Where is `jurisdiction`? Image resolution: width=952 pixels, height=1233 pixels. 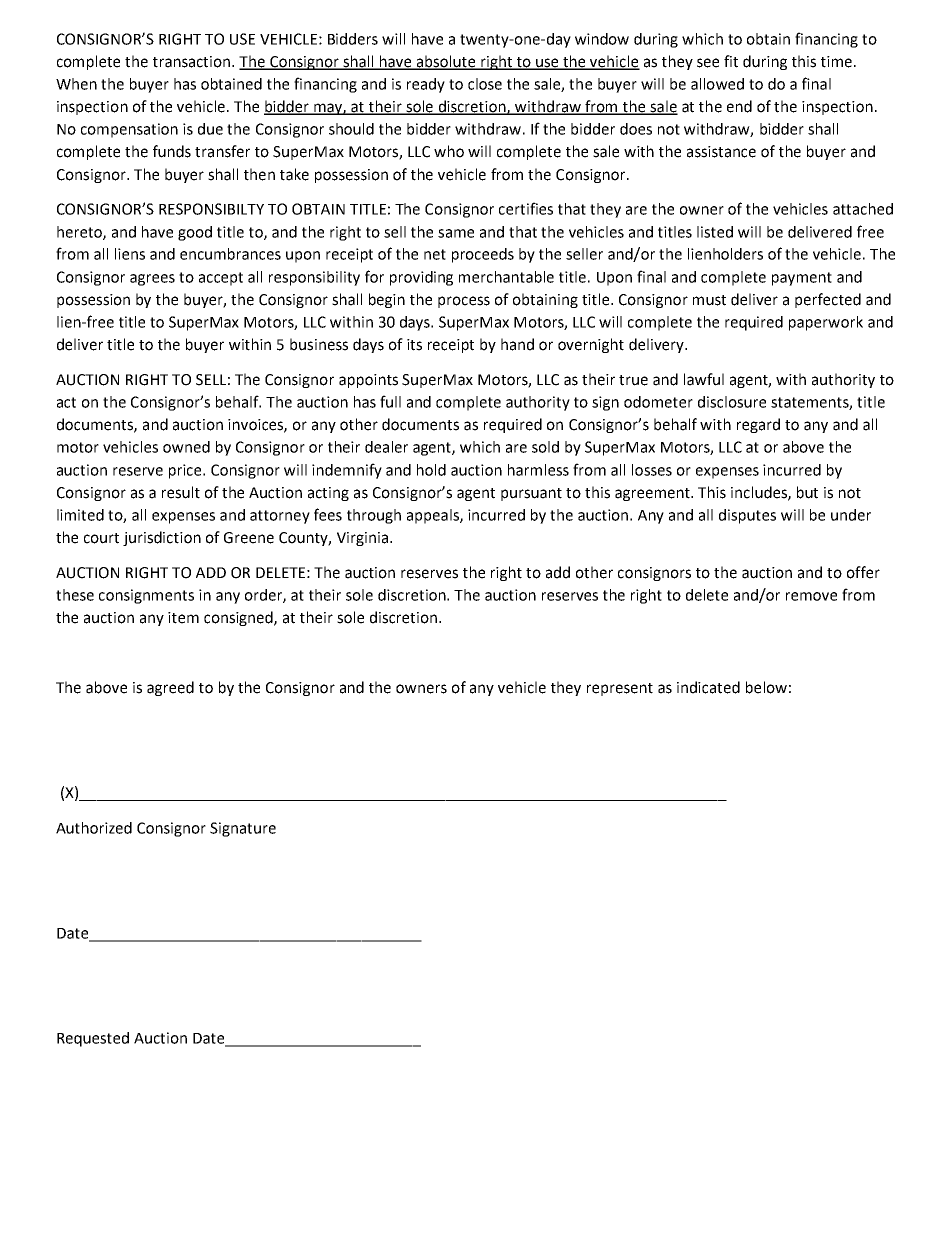 jurisdiction is located at coordinates (162, 538).
